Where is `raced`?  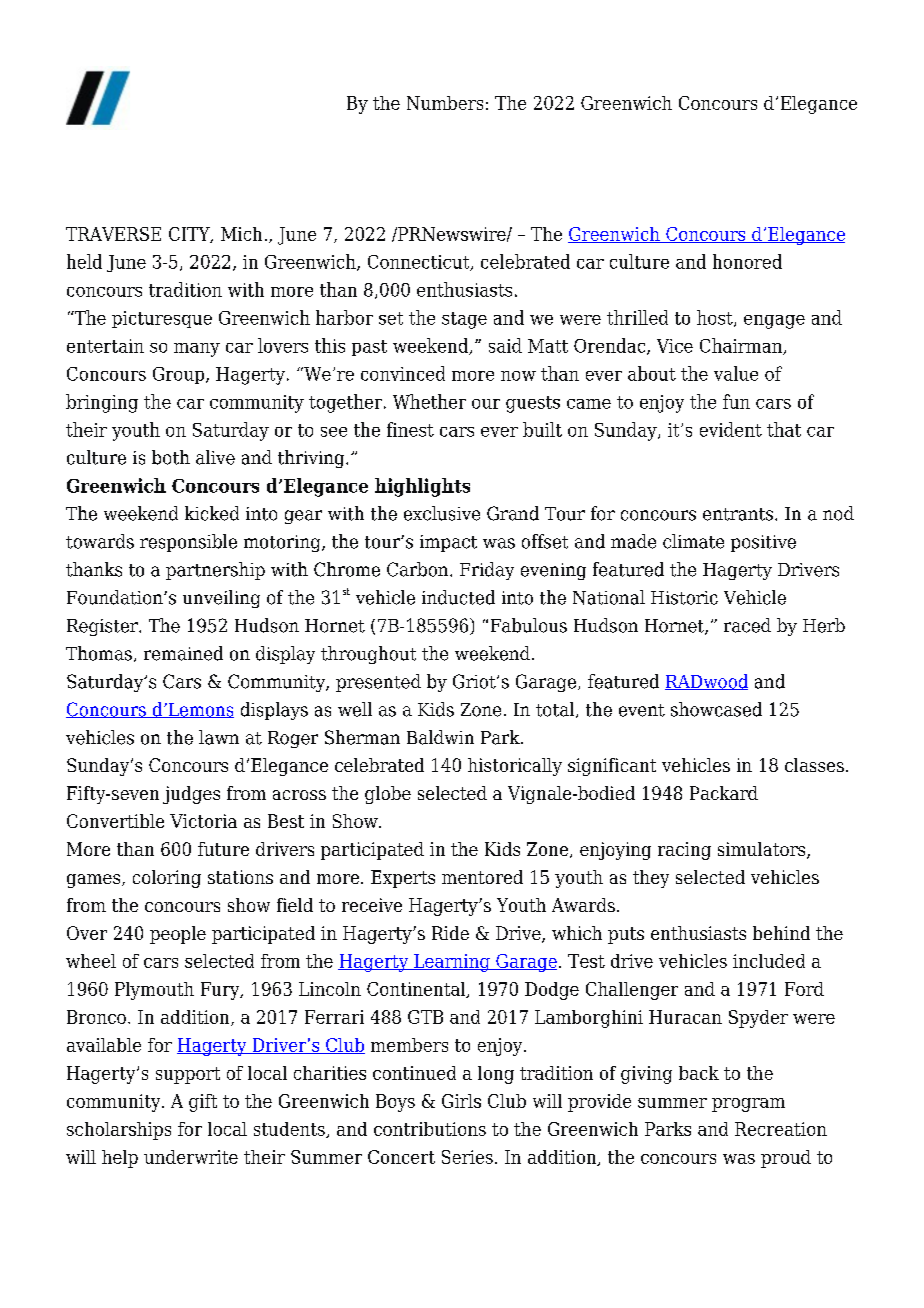 raced is located at coordinates (747, 625).
